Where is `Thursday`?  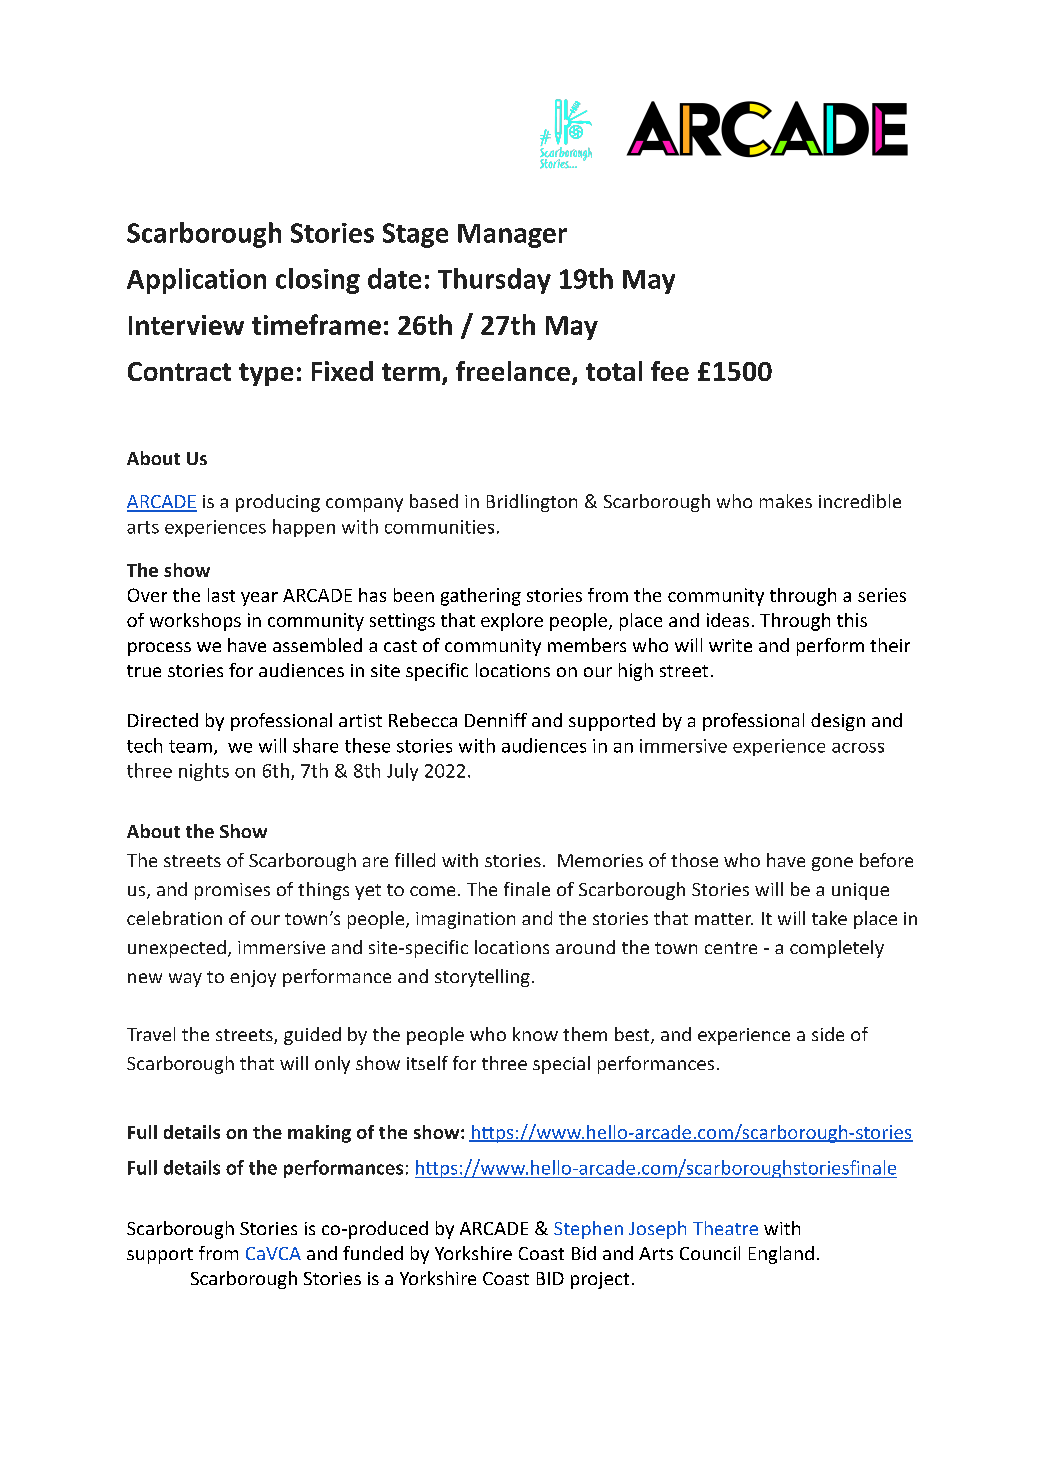 Thursday is located at coordinates (494, 281).
